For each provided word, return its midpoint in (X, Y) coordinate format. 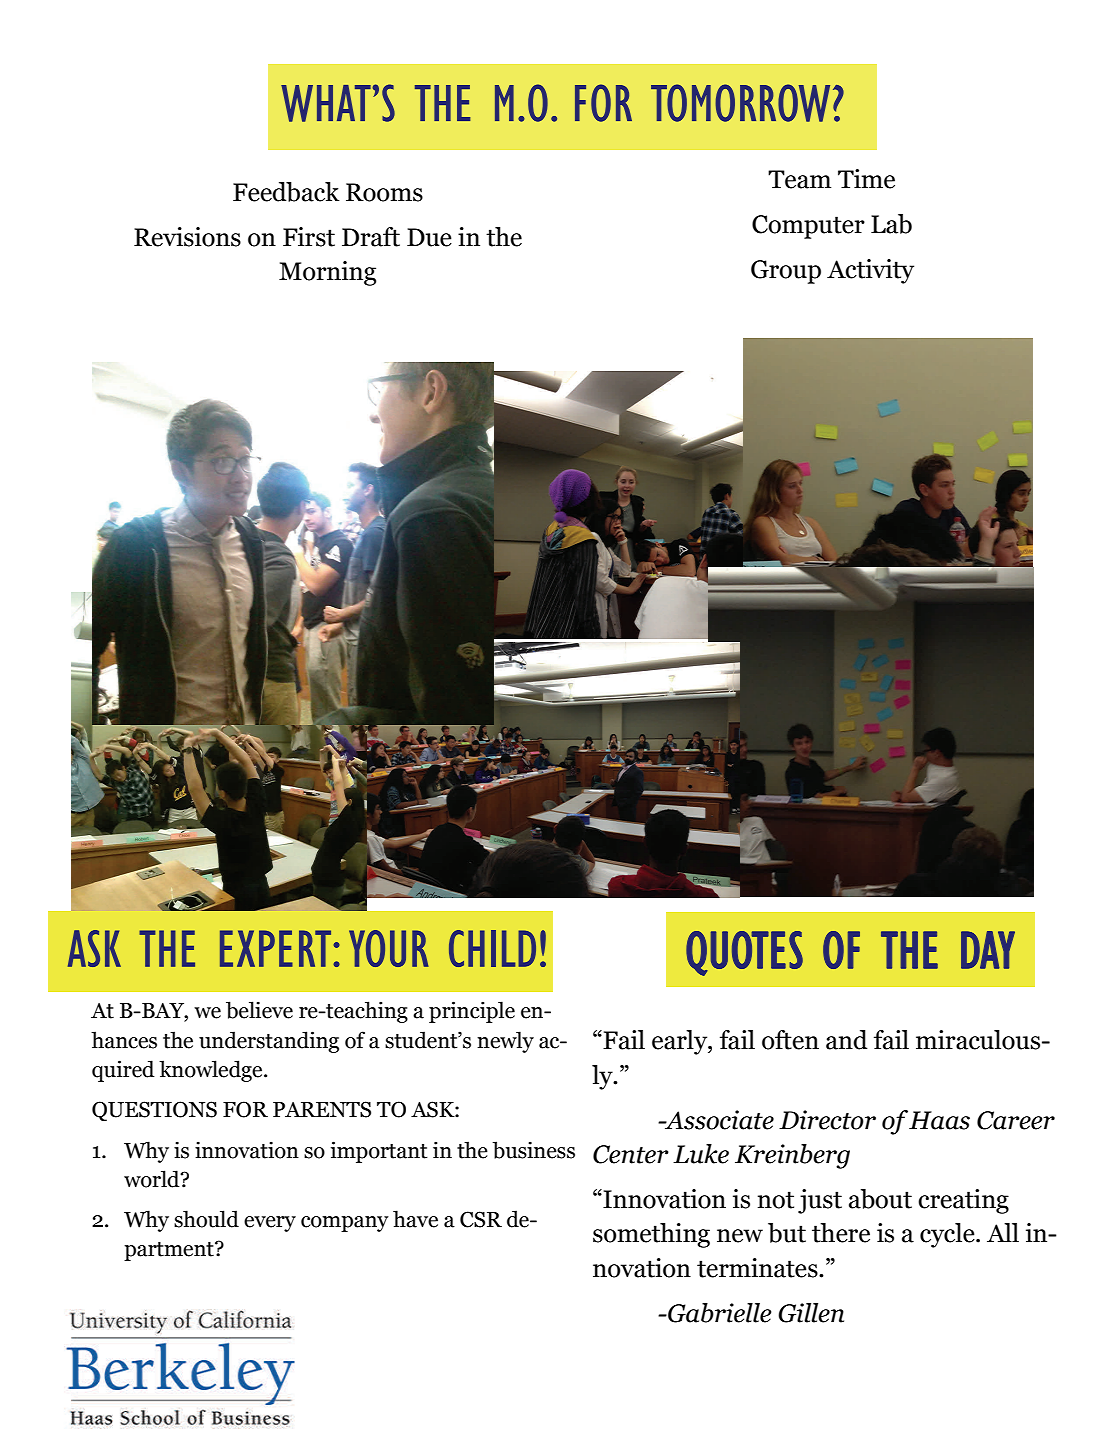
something (651, 1235)
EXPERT (277, 948)
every (270, 1224)
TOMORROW (740, 103)
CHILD (492, 948)
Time (866, 179)
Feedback (286, 192)
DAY (988, 950)
